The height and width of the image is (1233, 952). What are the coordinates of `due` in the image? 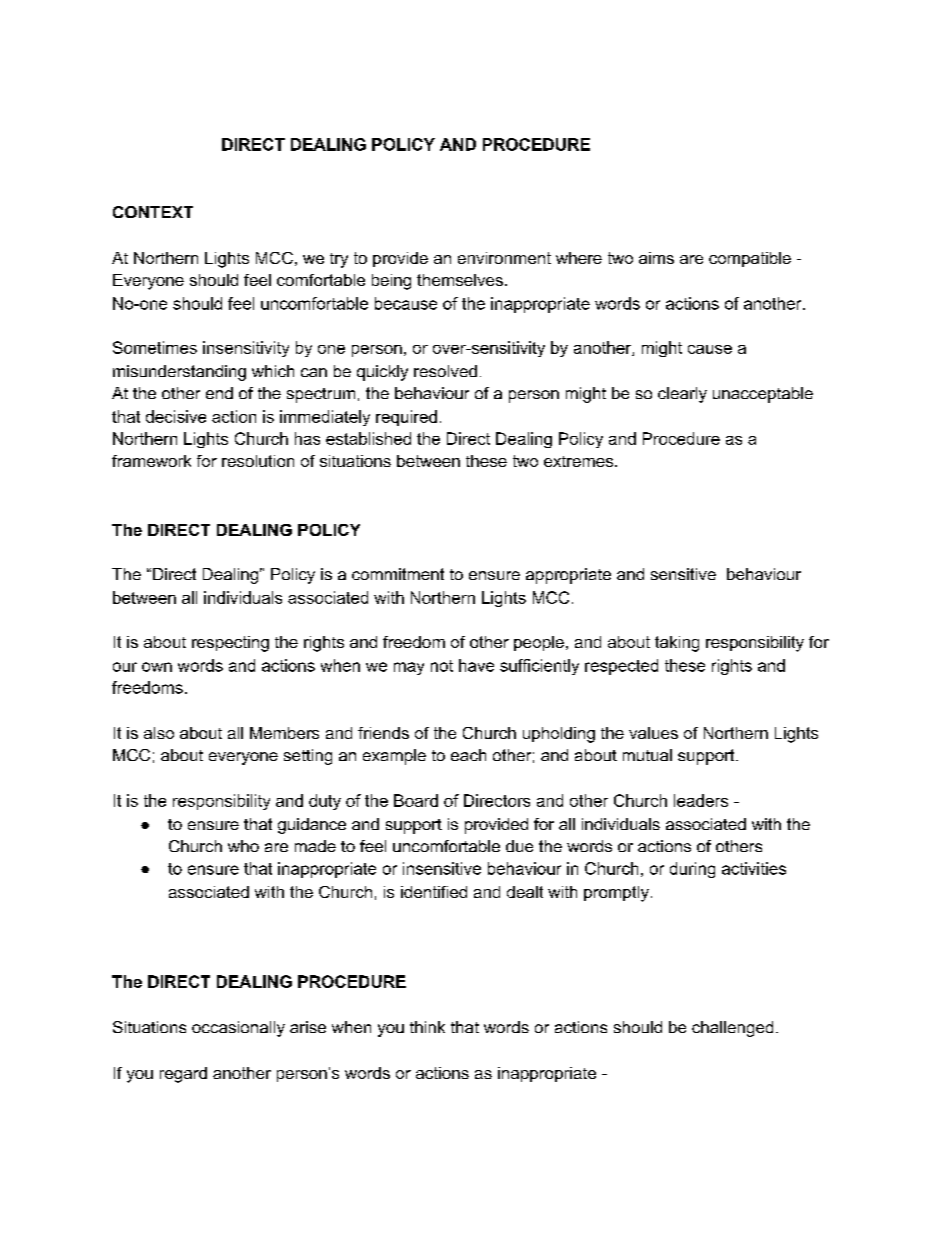 It's located at (519, 846).
